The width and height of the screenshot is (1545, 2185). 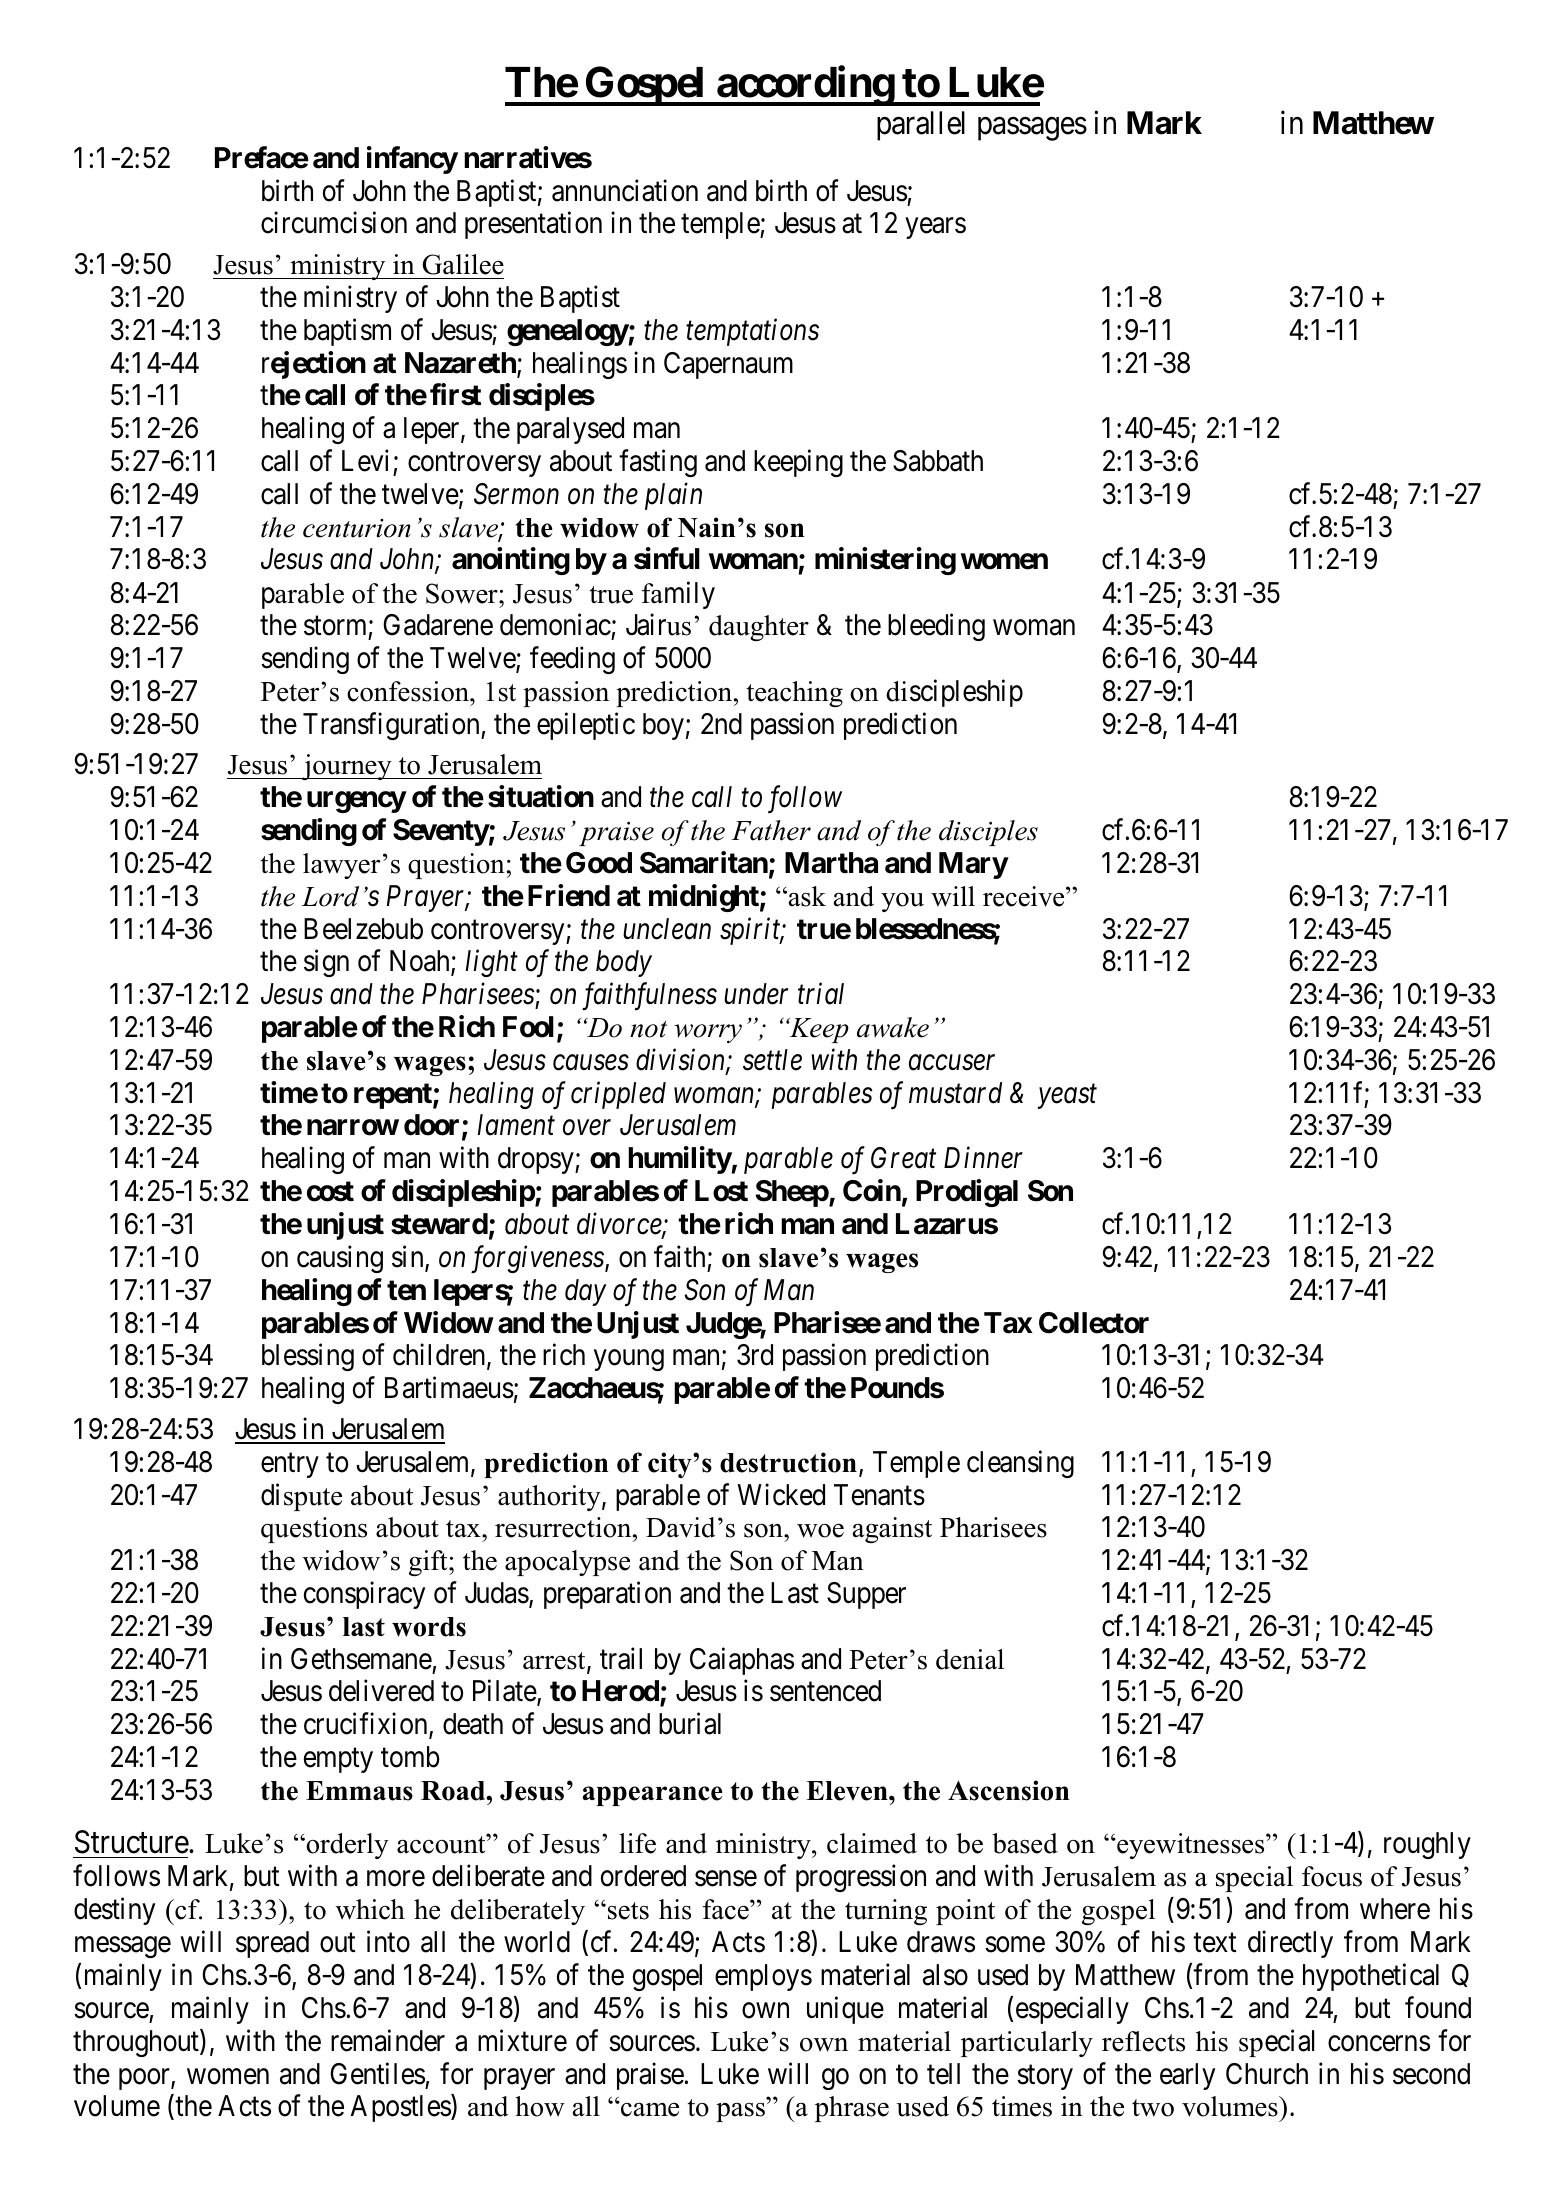 What do you see at coordinates (334, 223) in the screenshot?
I see `circumcision` at bounding box center [334, 223].
